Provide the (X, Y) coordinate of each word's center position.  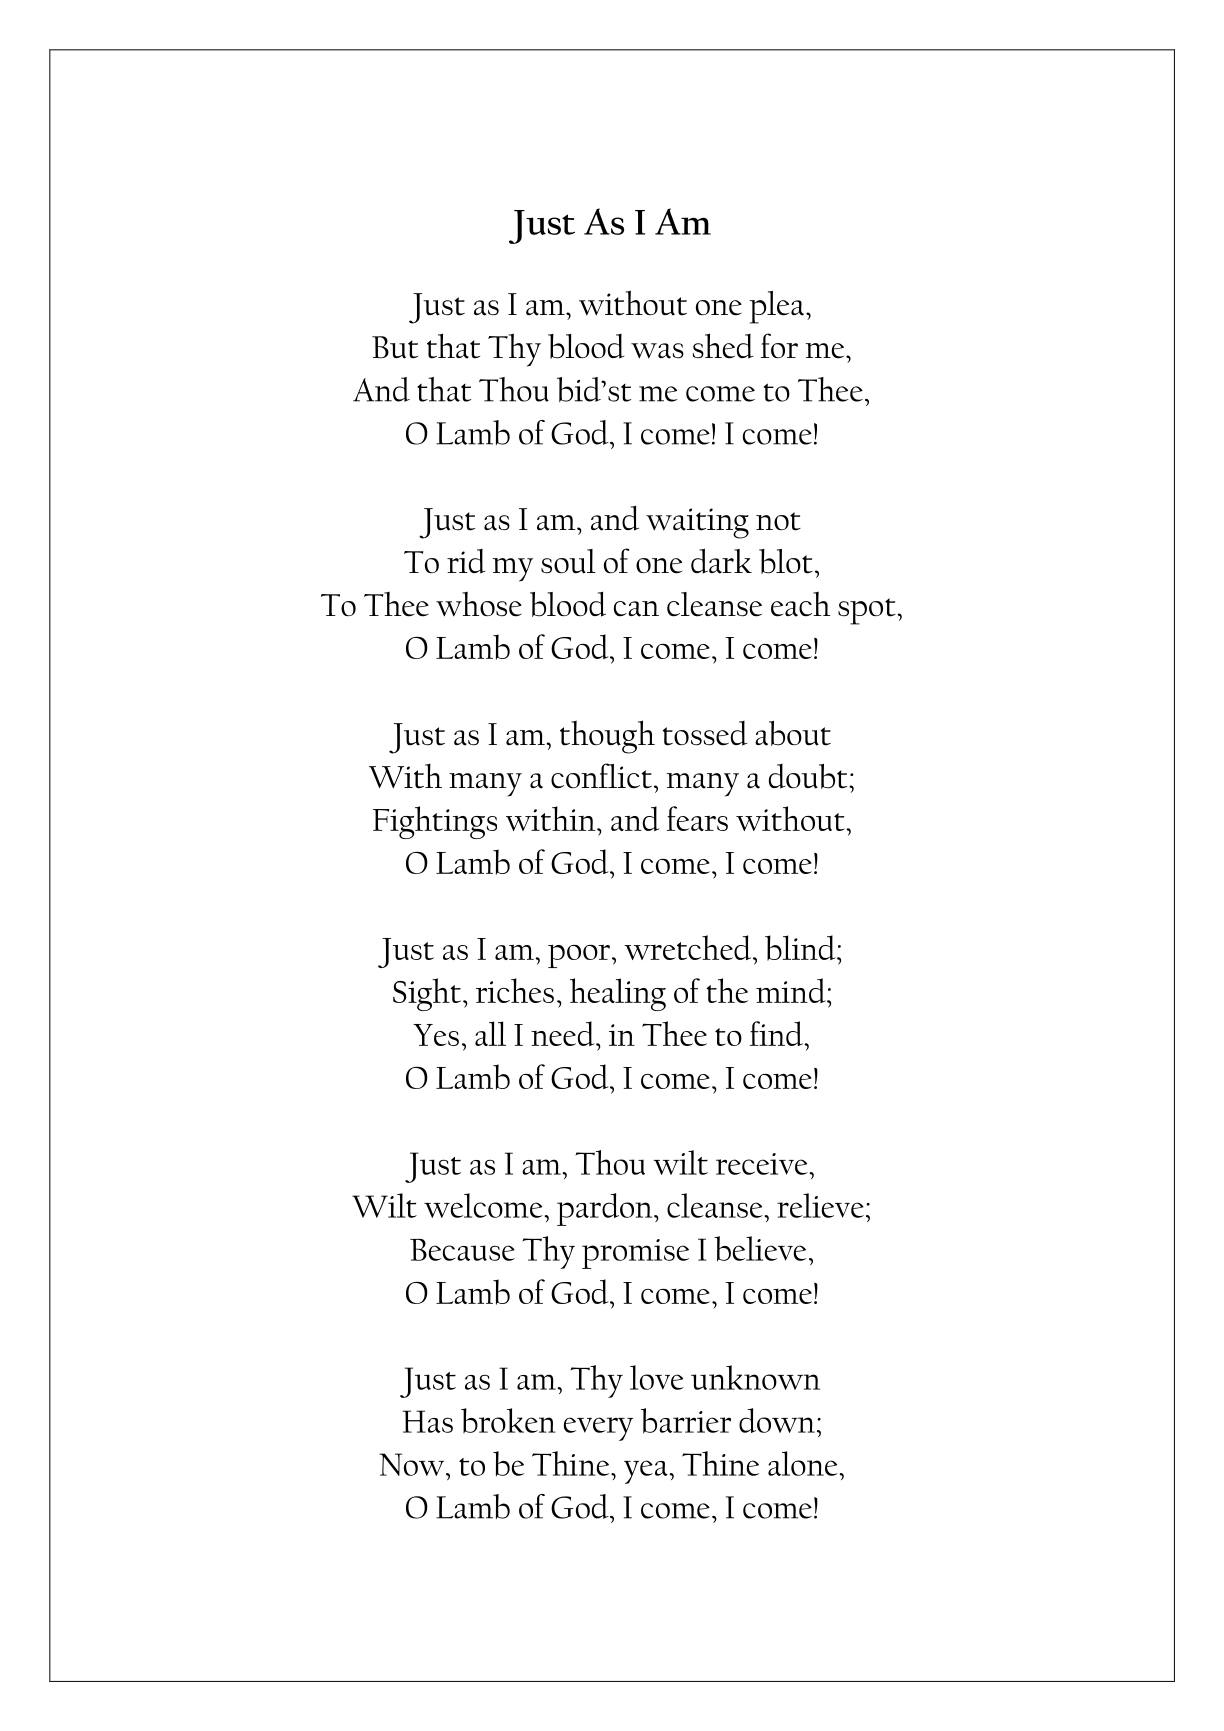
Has (427, 1421)
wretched (689, 947)
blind (801, 948)
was (657, 351)
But (395, 347)
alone (803, 1463)
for (779, 345)
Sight (427, 994)
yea (646, 1472)
